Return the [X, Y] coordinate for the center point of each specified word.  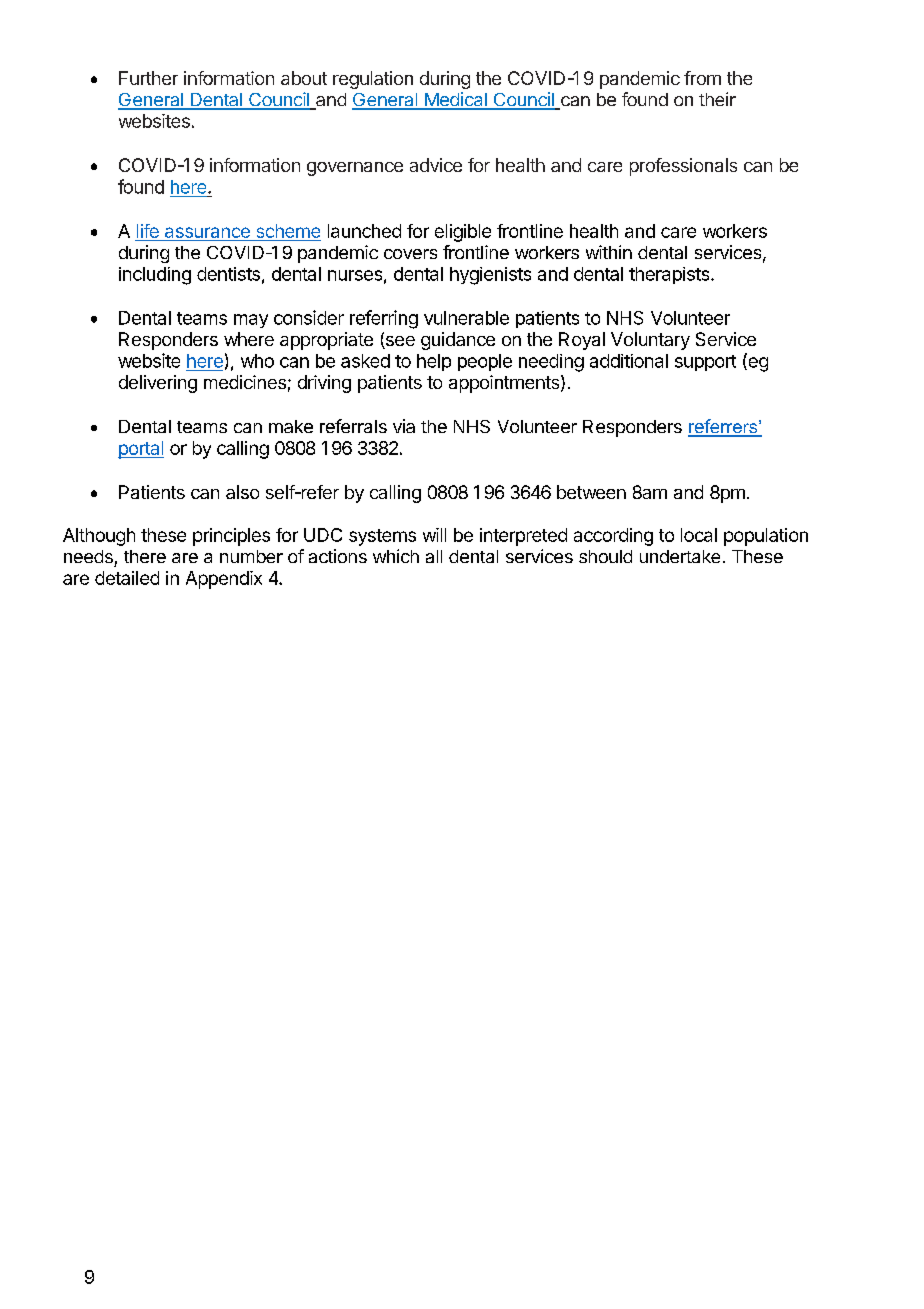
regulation [373, 80]
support [705, 363]
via [404, 426]
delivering [158, 384]
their [717, 99]
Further [148, 78]
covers [410, 254]
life [148, 231]
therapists [670, 275]
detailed [127, 578]
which [396, 556]
